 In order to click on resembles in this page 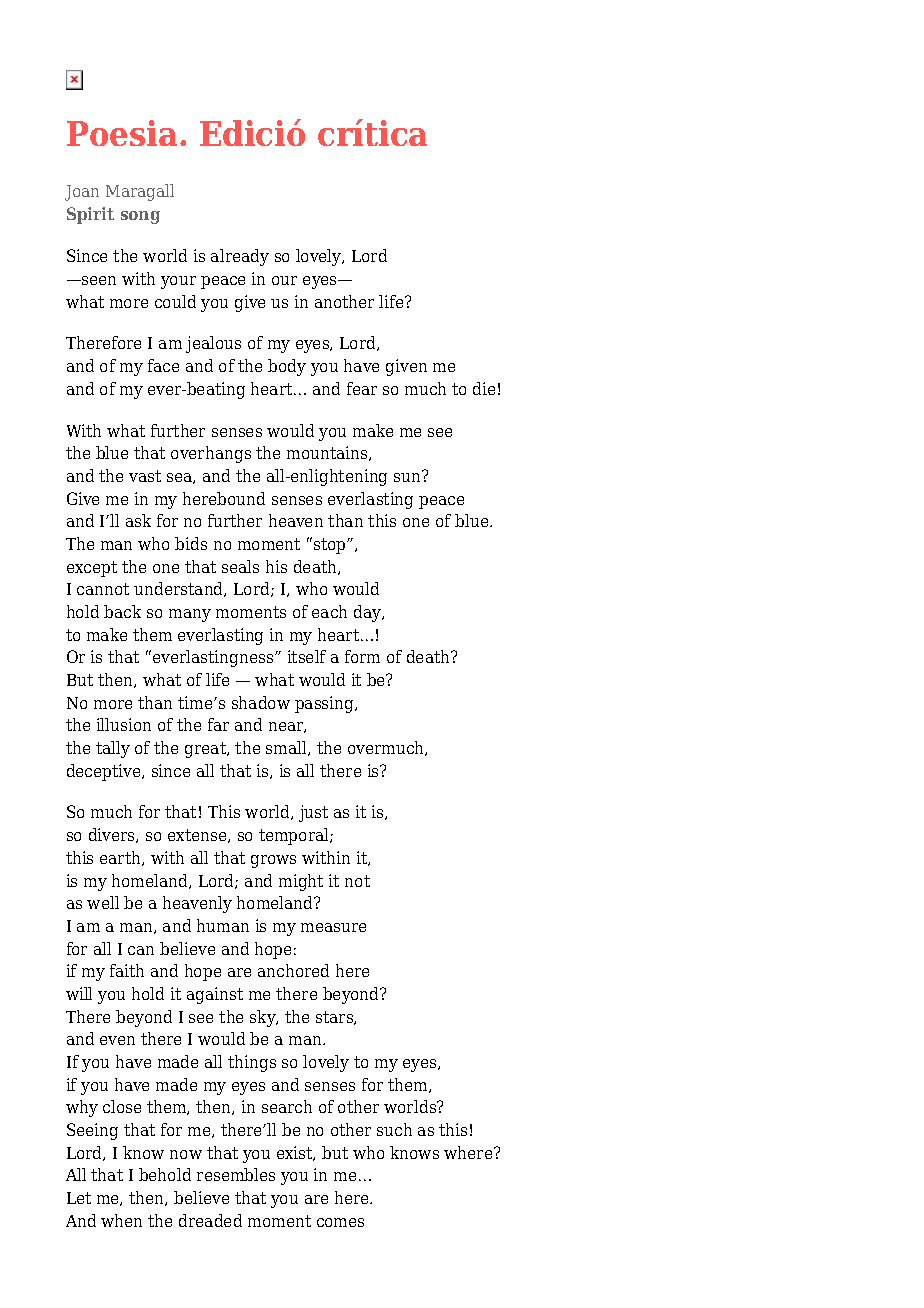, I will do `click(236, 1174)`.
